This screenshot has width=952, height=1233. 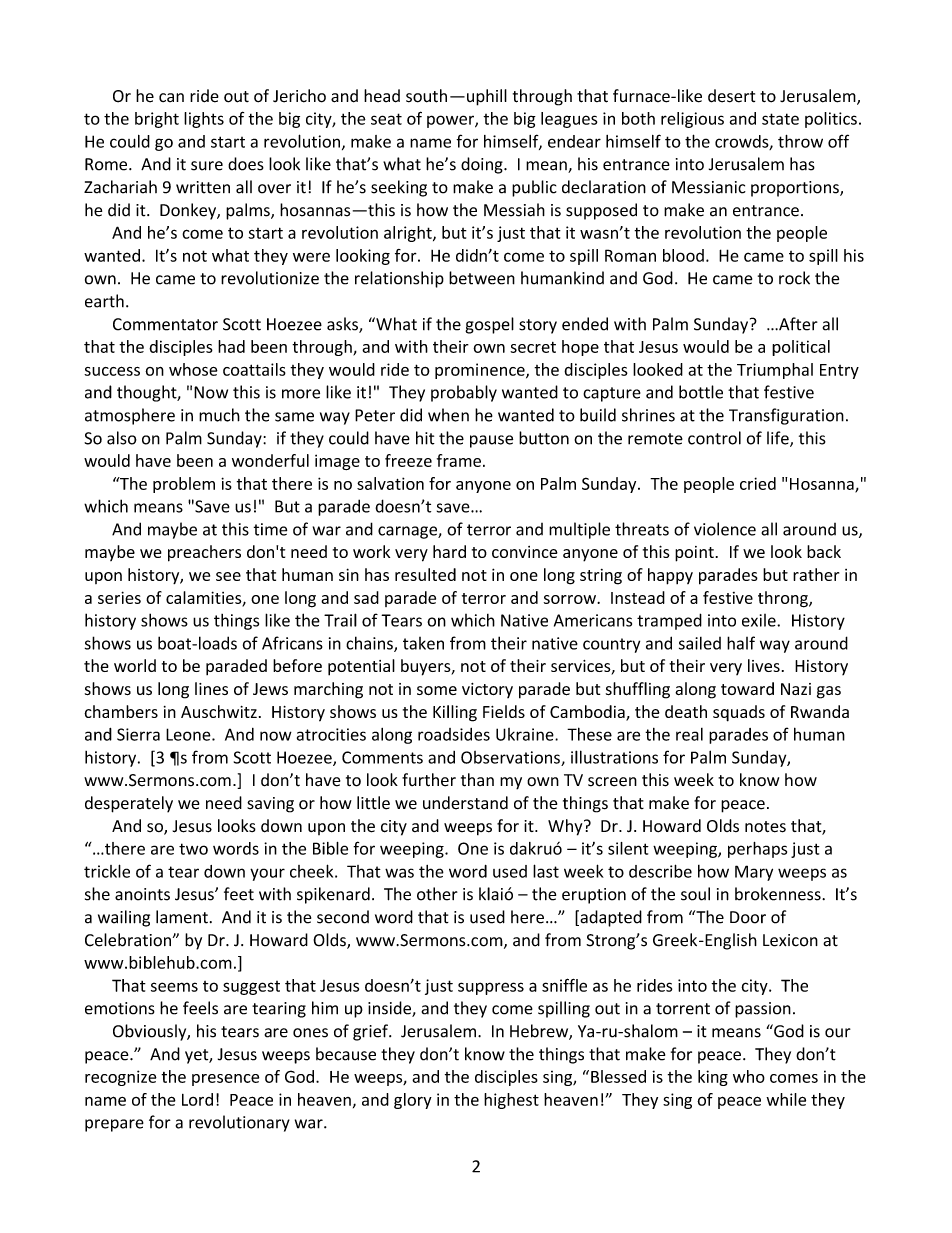 What do you see at coordinates (511, 1101) in the screenshot?
I see `highest` at bounding box center [511, 1101].
